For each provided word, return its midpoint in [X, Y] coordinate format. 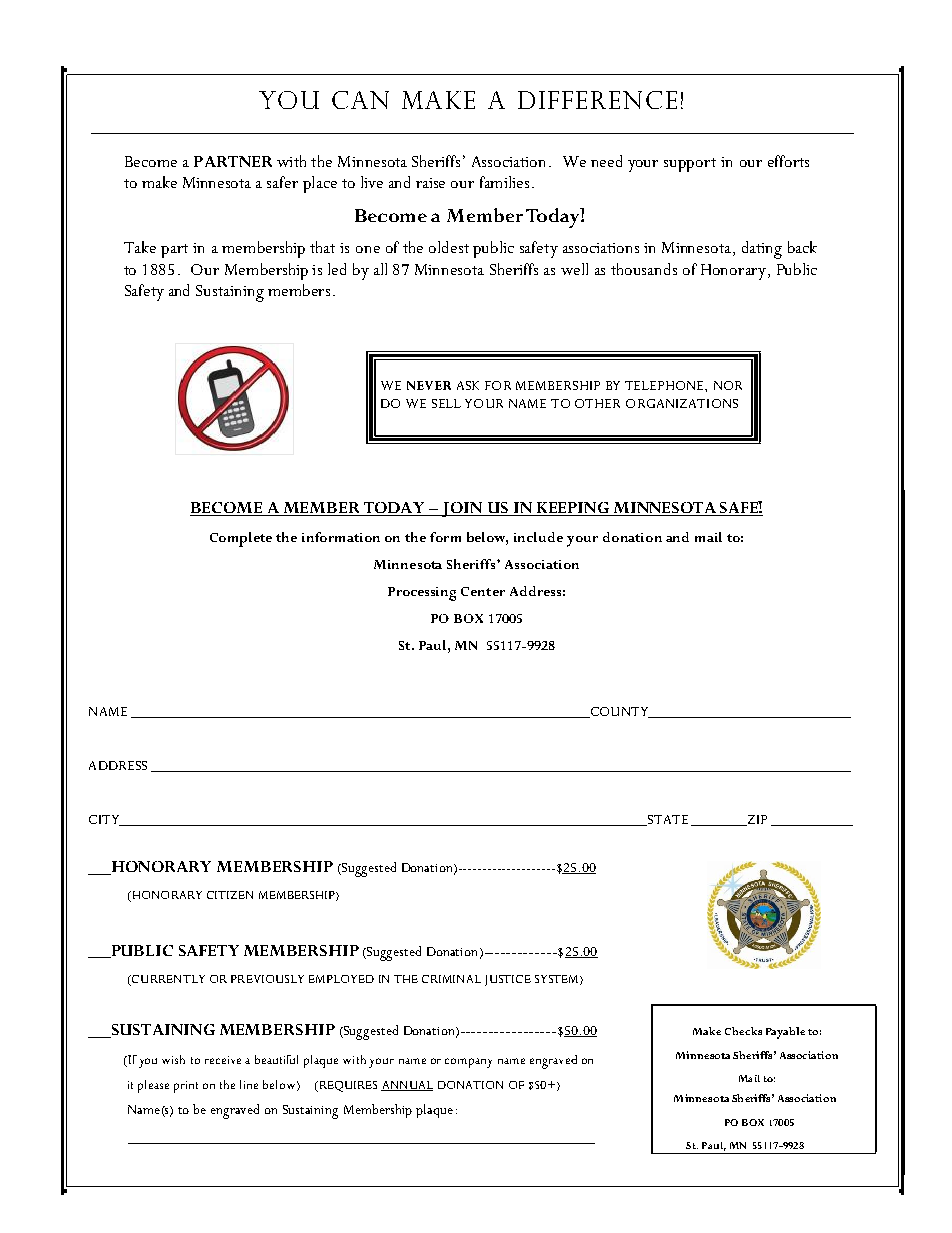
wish [173, 1059]
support [690, 165]
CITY [105, 820]
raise [430, 183]
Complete [241, 539]
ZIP [756, 820]
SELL [446, 403]
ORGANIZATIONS [682, 403]
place [320, 184]
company [468, 1063]
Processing [422, 594]
